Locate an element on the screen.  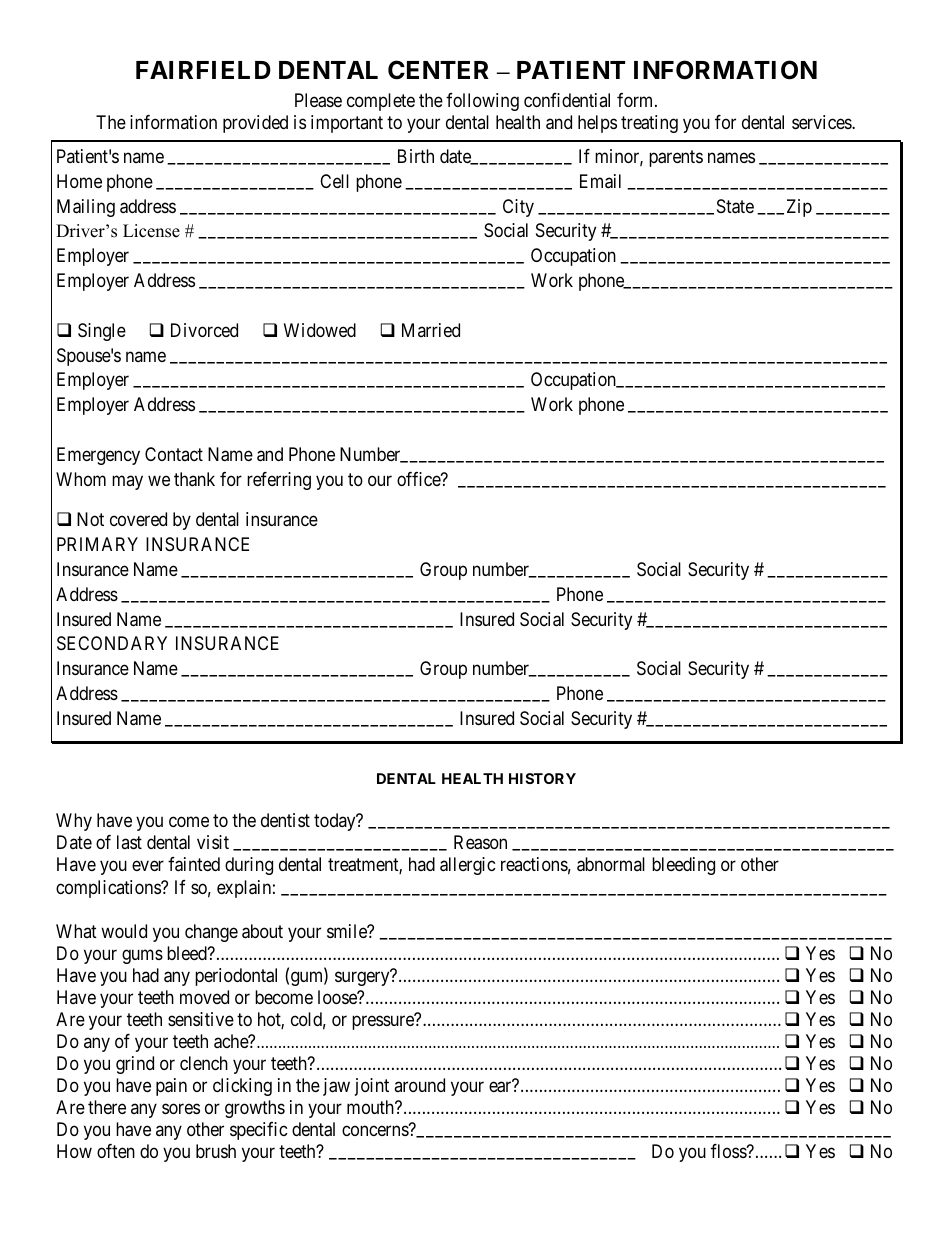
pain is located at coordinates (171, 1087).
